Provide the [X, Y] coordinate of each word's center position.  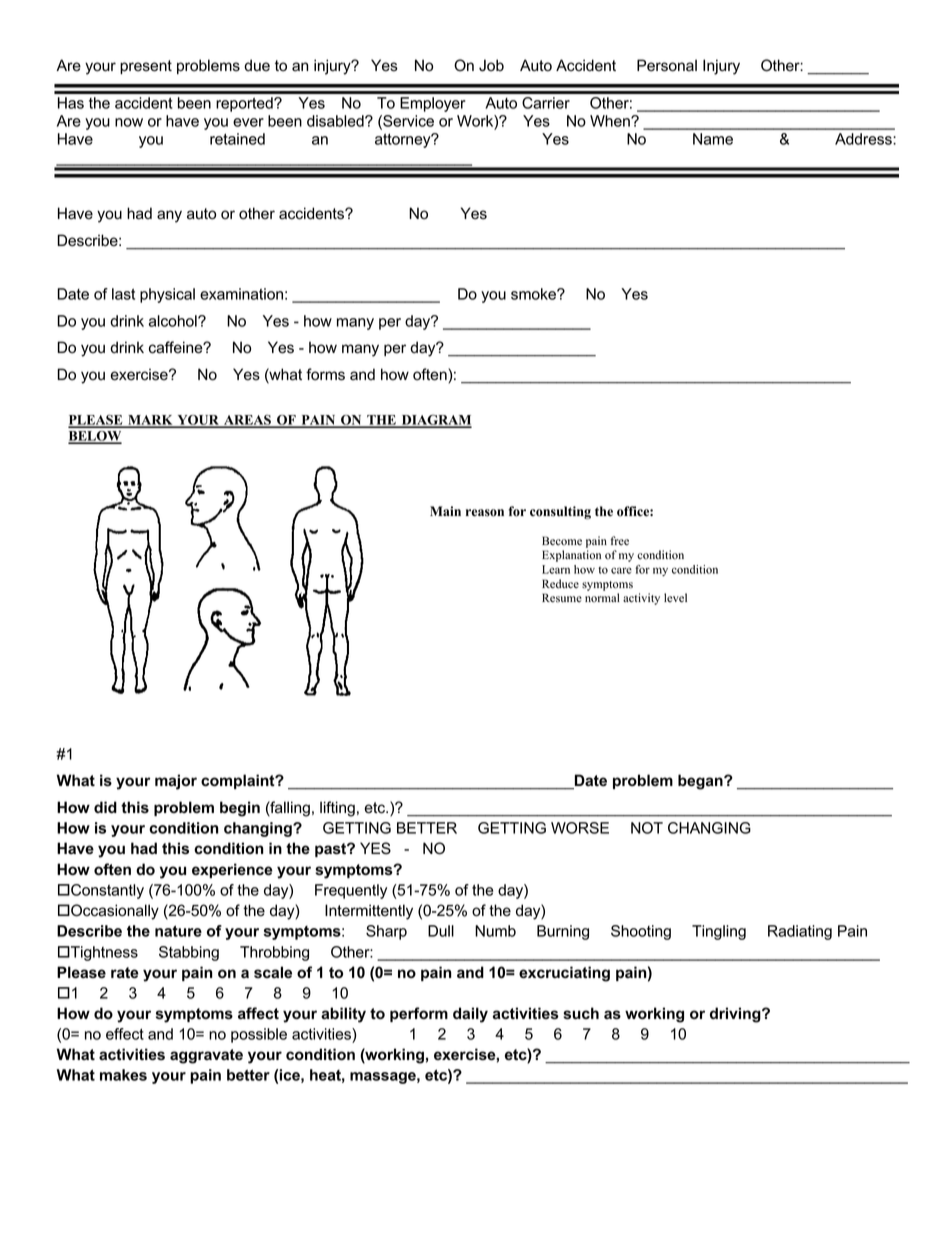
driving [736, 1015]
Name [713, 139]
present [146, 67]
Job [491, 65]
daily [470, 1015]
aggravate [206, 1056]
